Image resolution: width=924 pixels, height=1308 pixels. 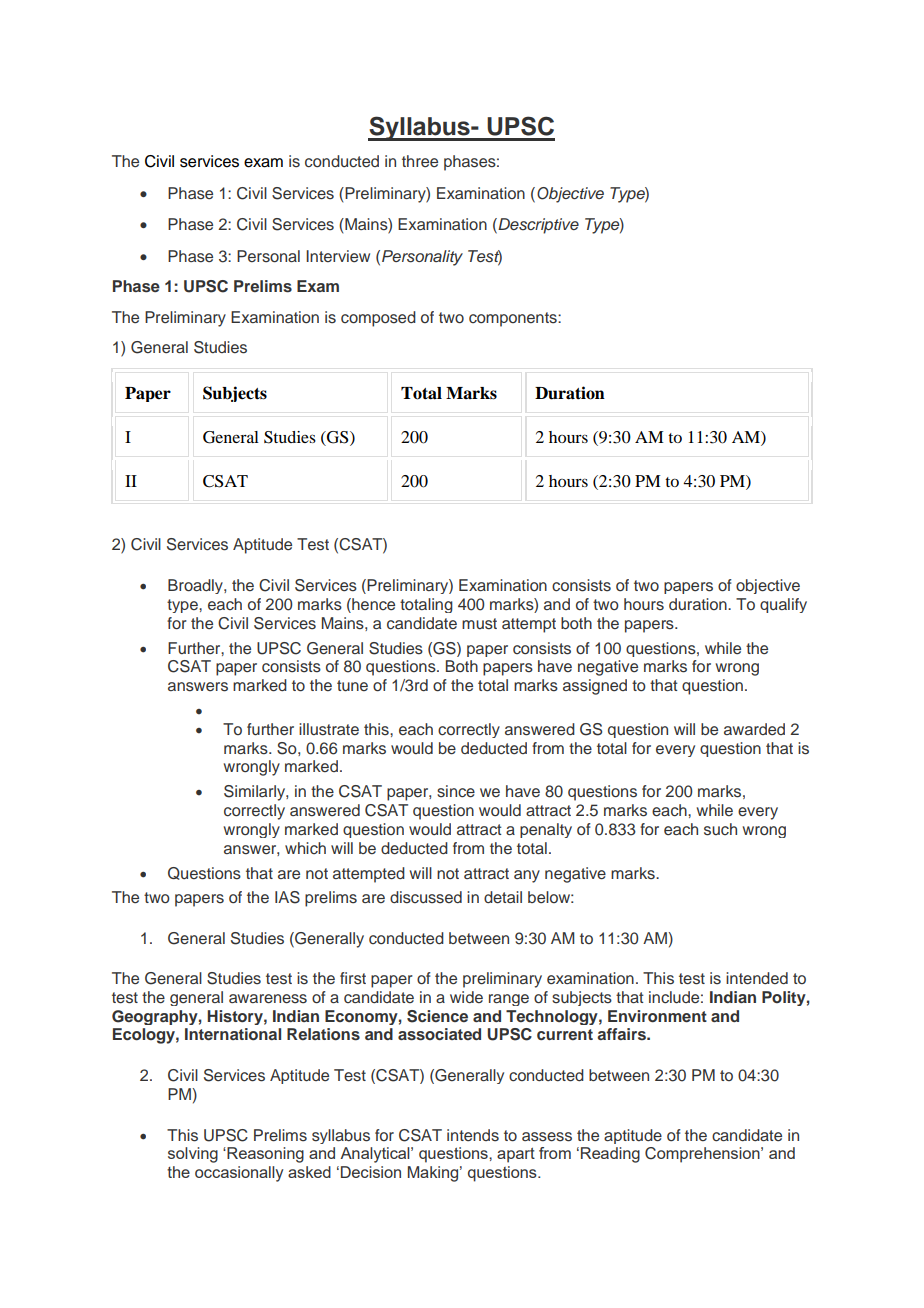 I want to click on Interview, so click(x=338, y=256).
